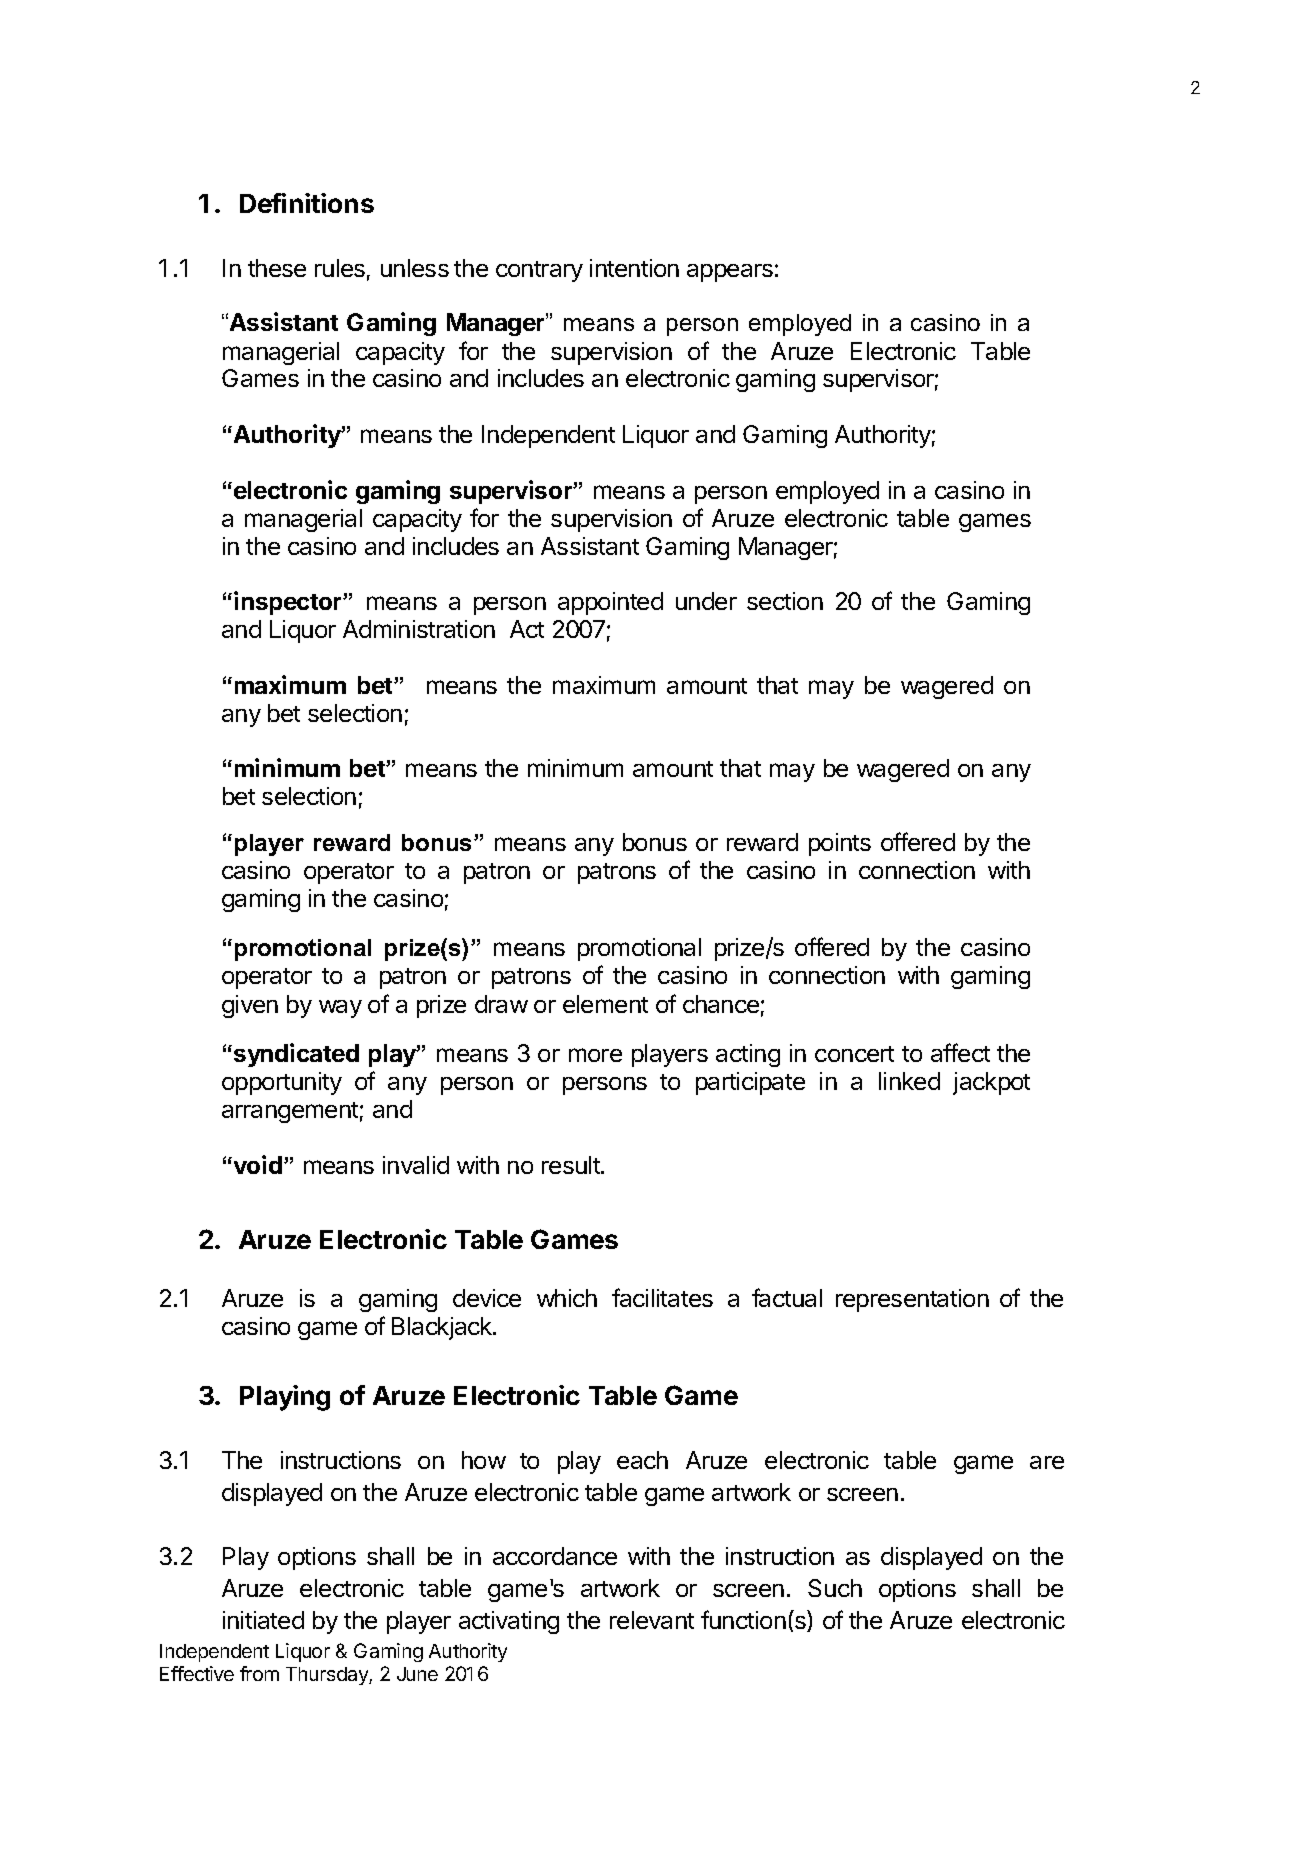 This document has height=1855, width=1312. Describe the element at coordinates (730, 273) in the document. I see `appears` at that location.
